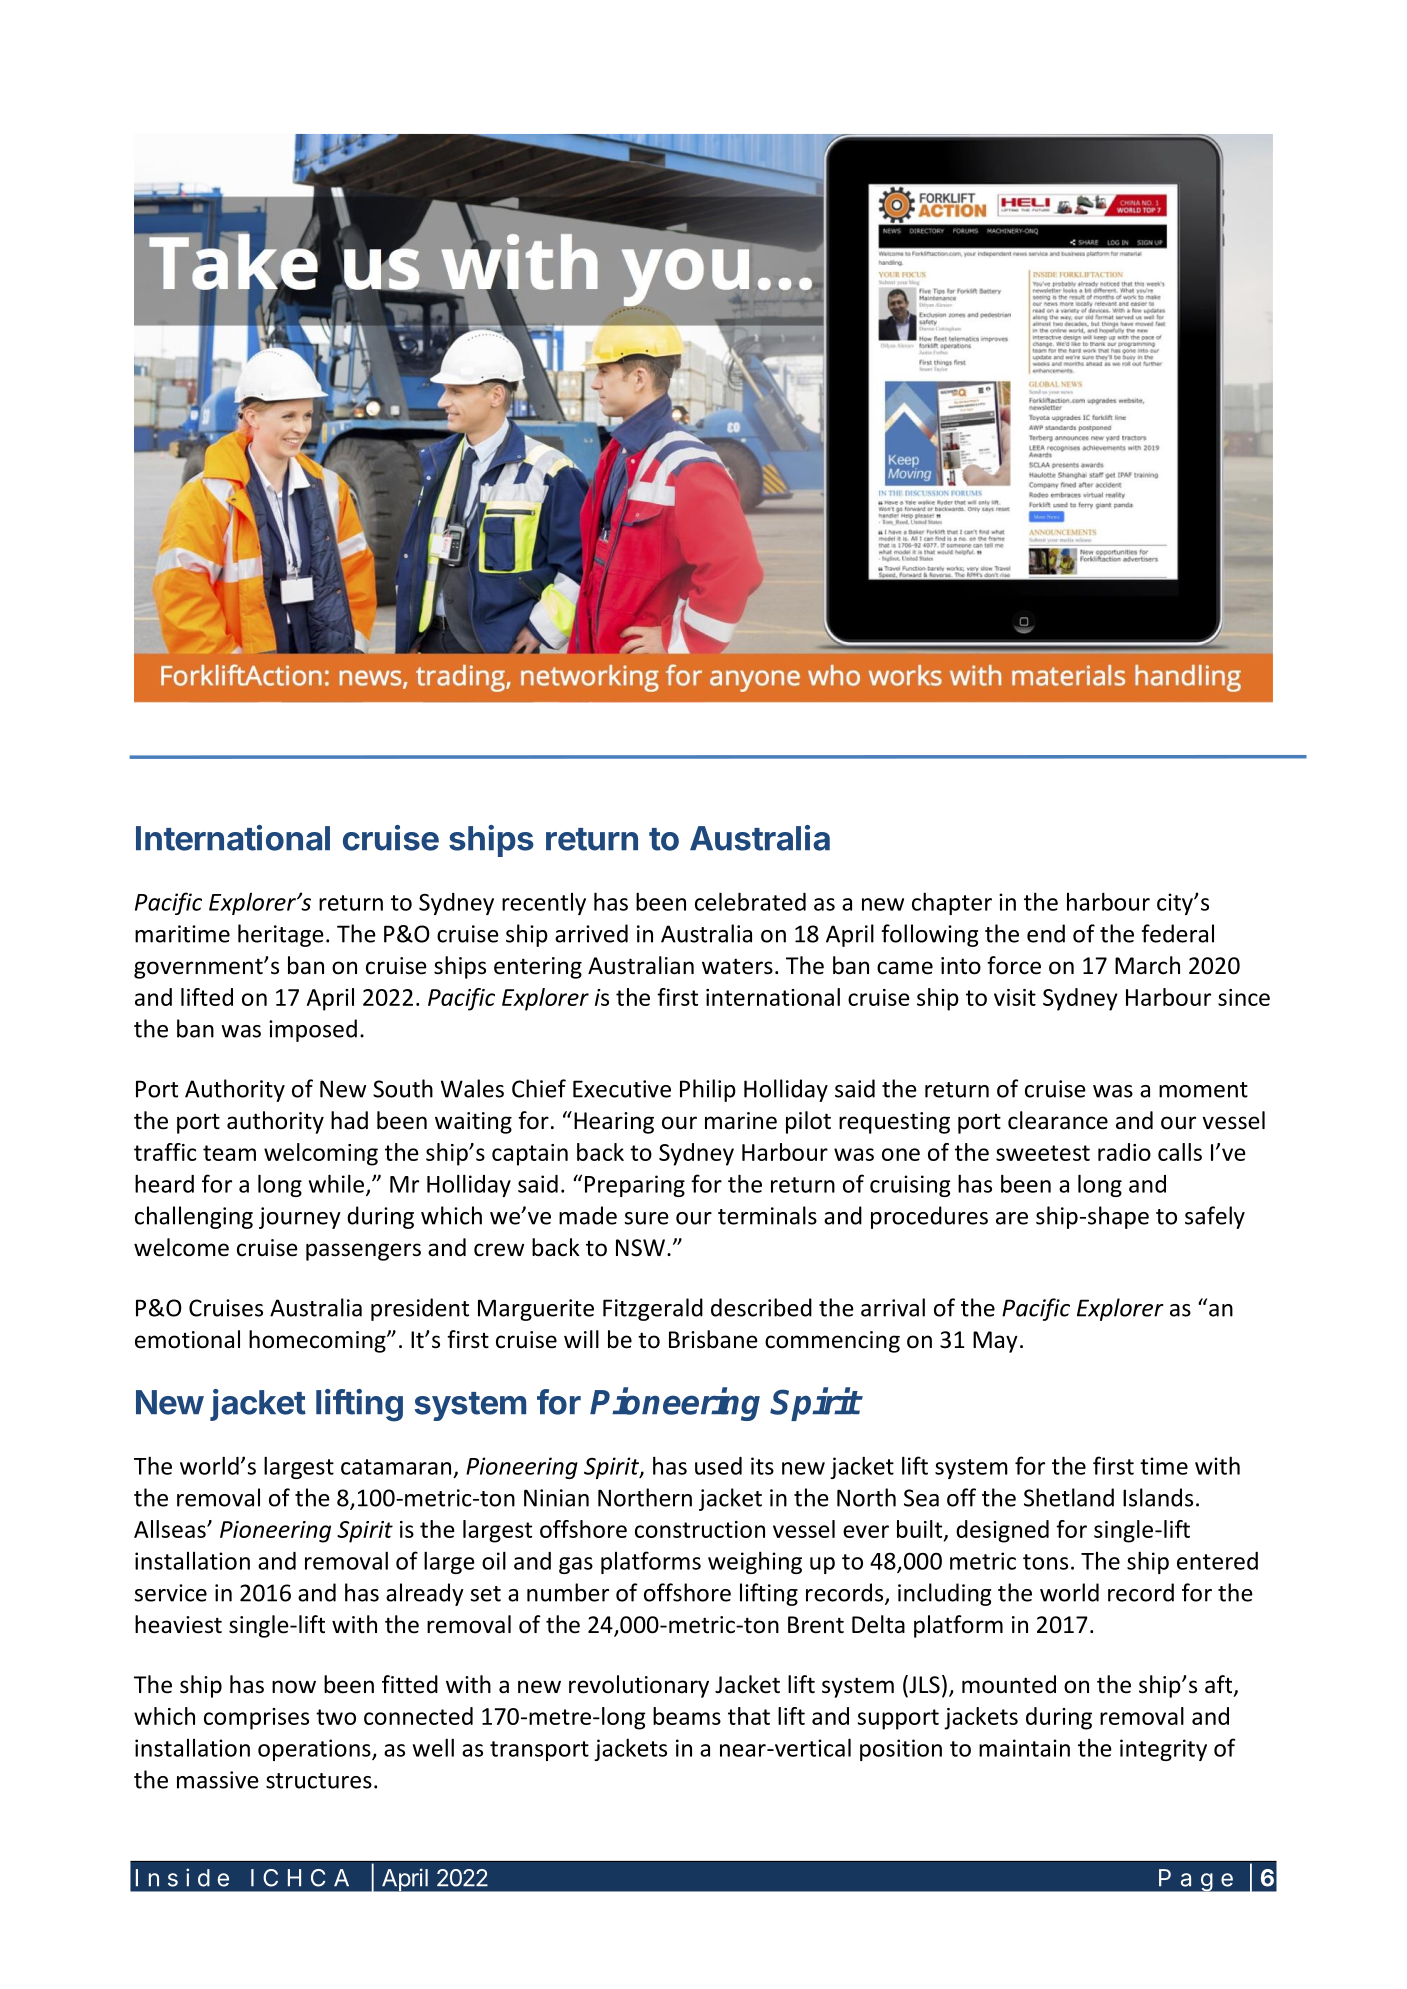 This screenshot has width=1407, height=1989. What do you see at coordinates (281, 935) in the screenshot?
I see `heritage` at bounding box center [281, 935].
